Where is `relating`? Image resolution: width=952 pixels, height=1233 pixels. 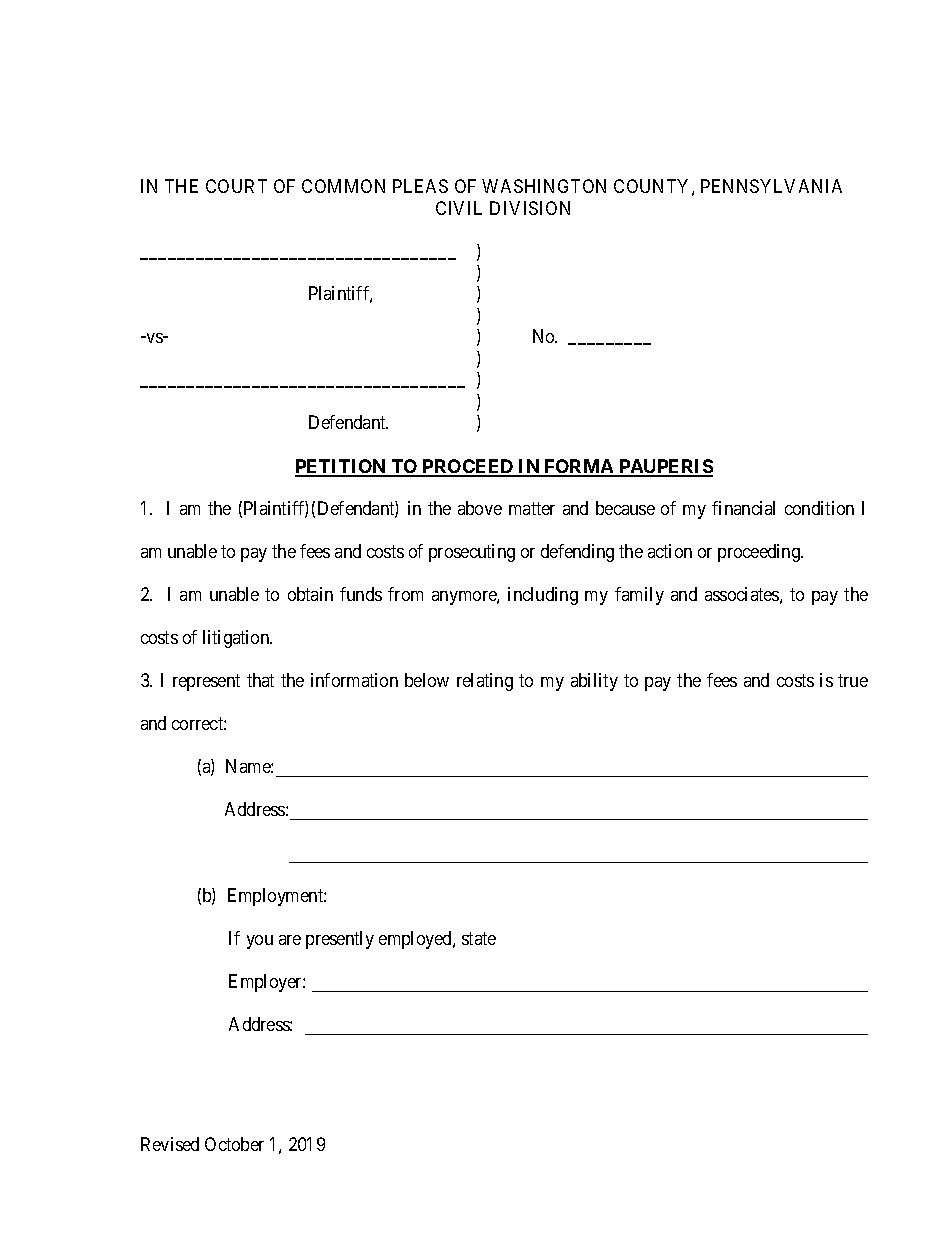
relating is located at coordinates (485, 682).
